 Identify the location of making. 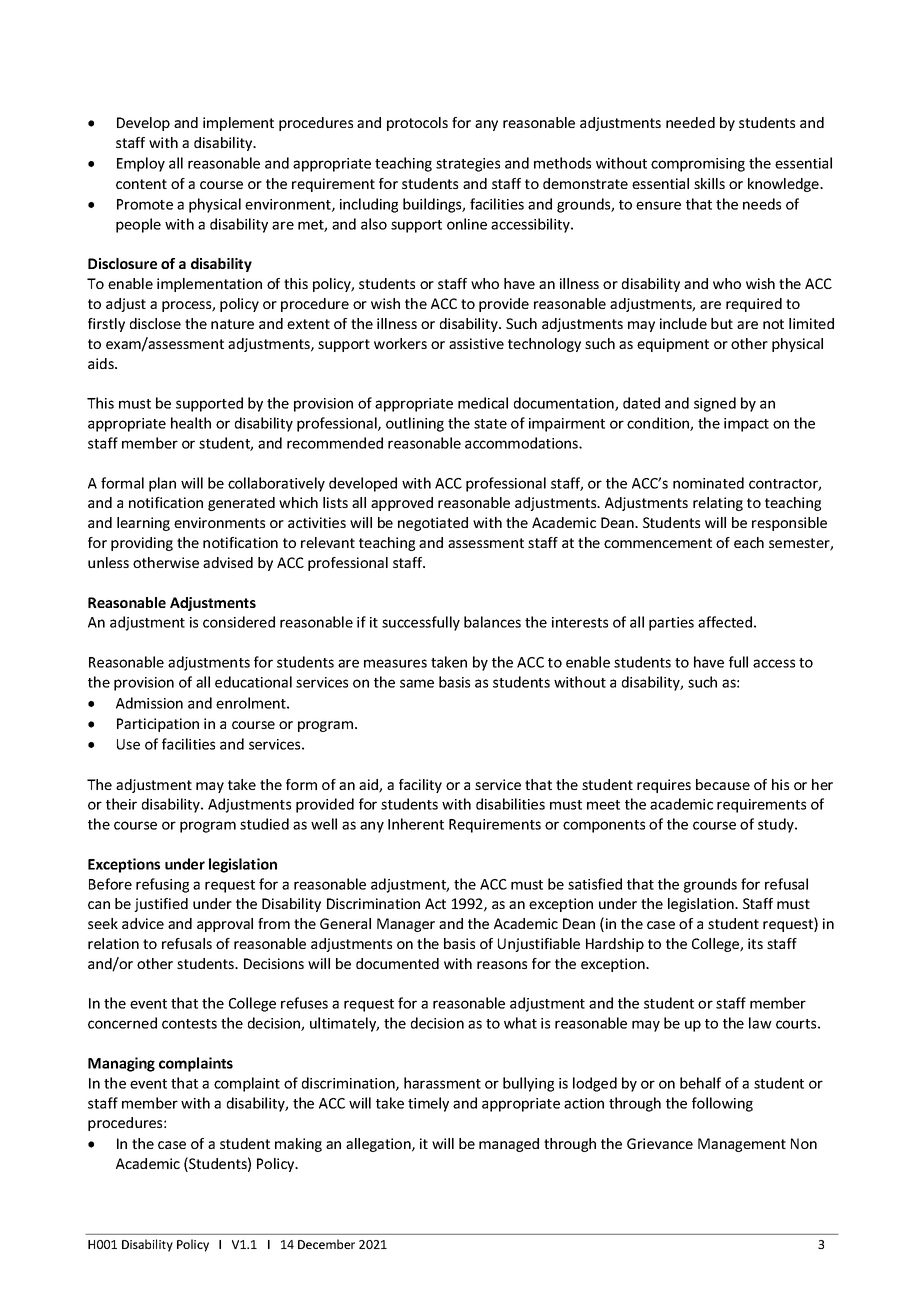
(298, 1145).
